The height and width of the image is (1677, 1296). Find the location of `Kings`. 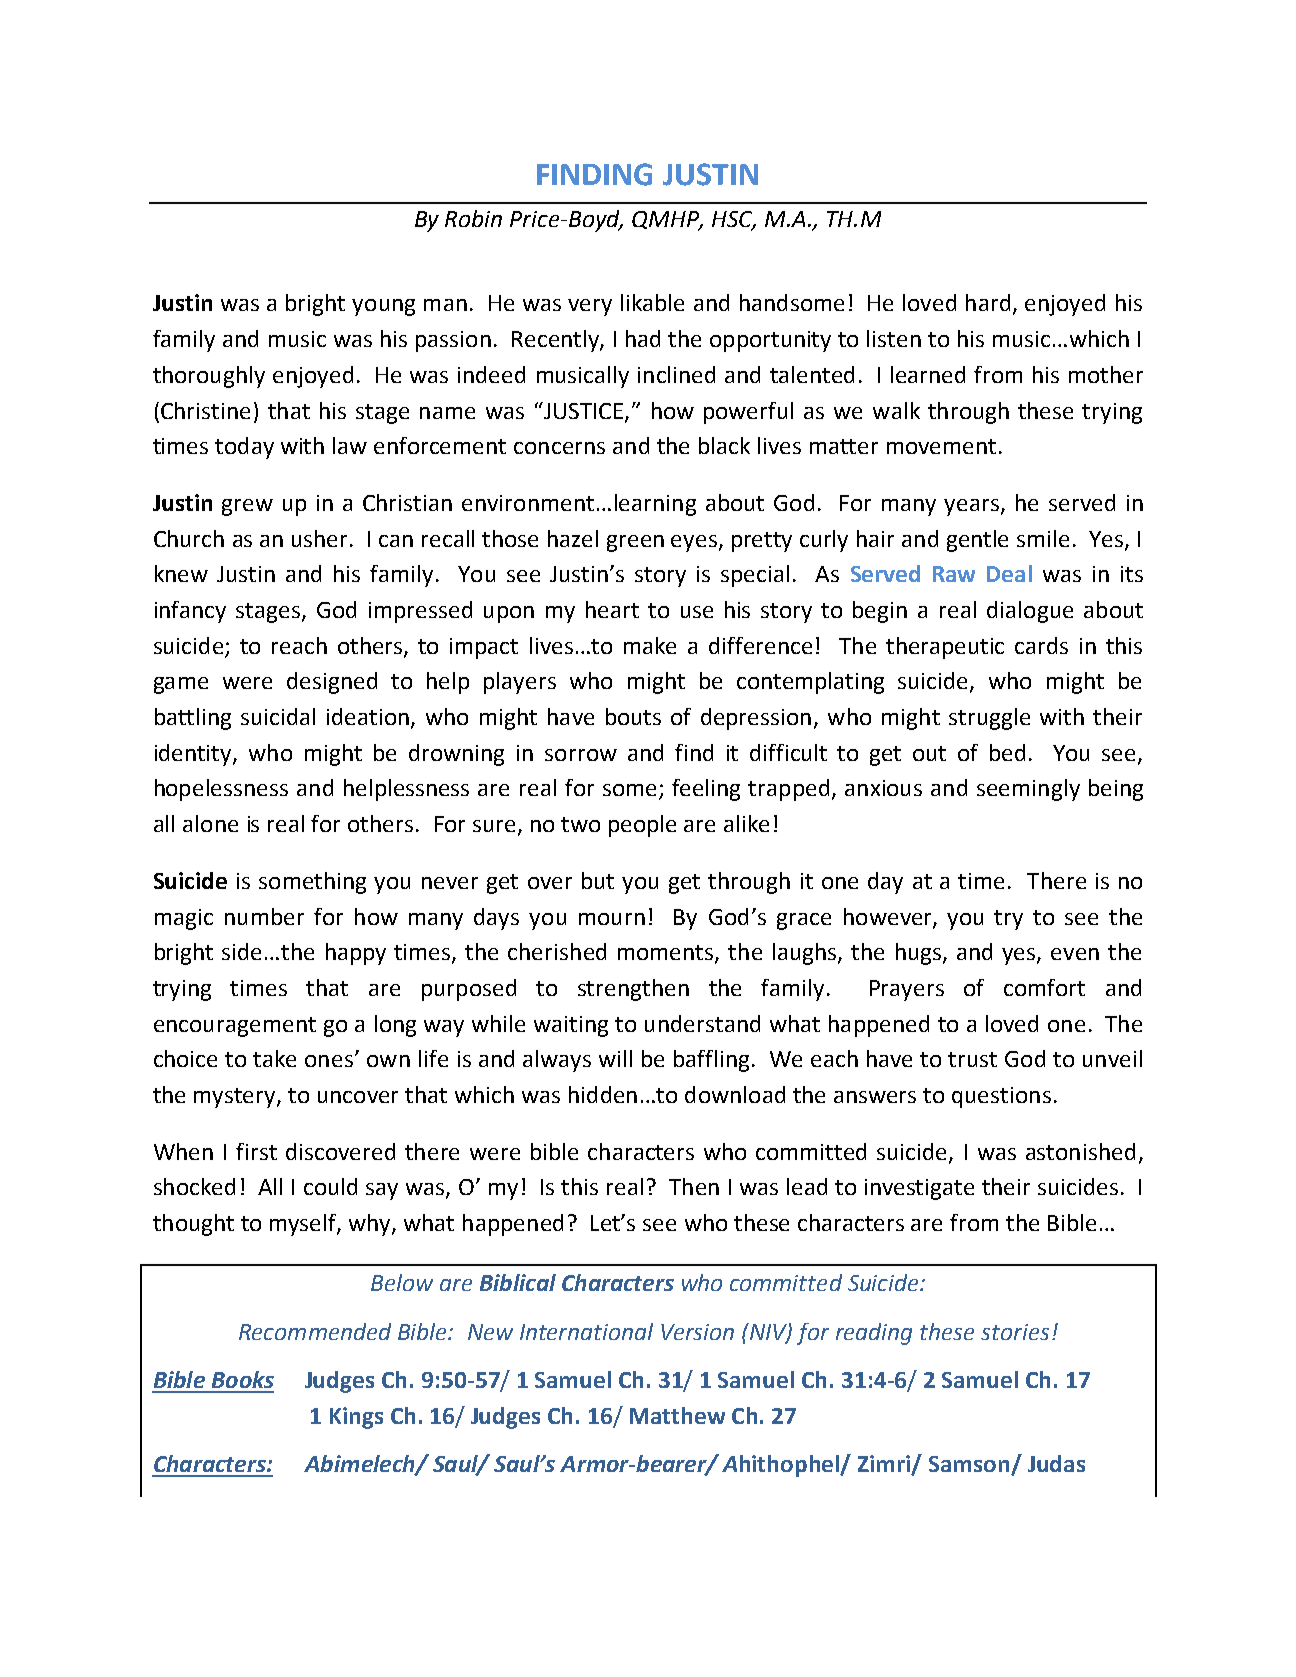

Kings is located at coordinates (356, 1418).
